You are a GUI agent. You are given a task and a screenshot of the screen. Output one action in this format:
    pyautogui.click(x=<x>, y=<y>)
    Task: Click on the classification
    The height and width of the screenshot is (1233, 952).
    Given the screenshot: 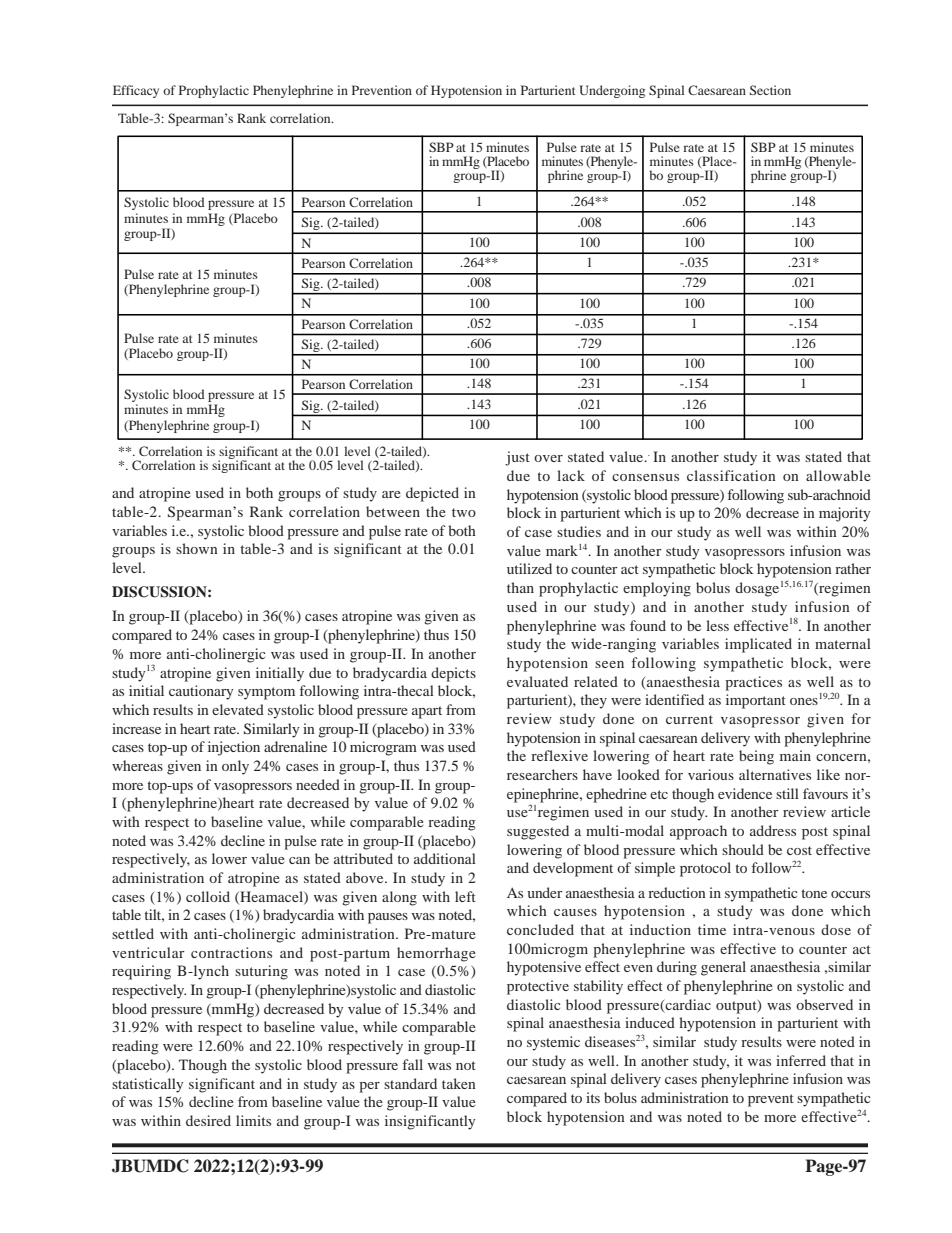 What is the action you would take?
    pyautogui.click(x=731, y=475)
